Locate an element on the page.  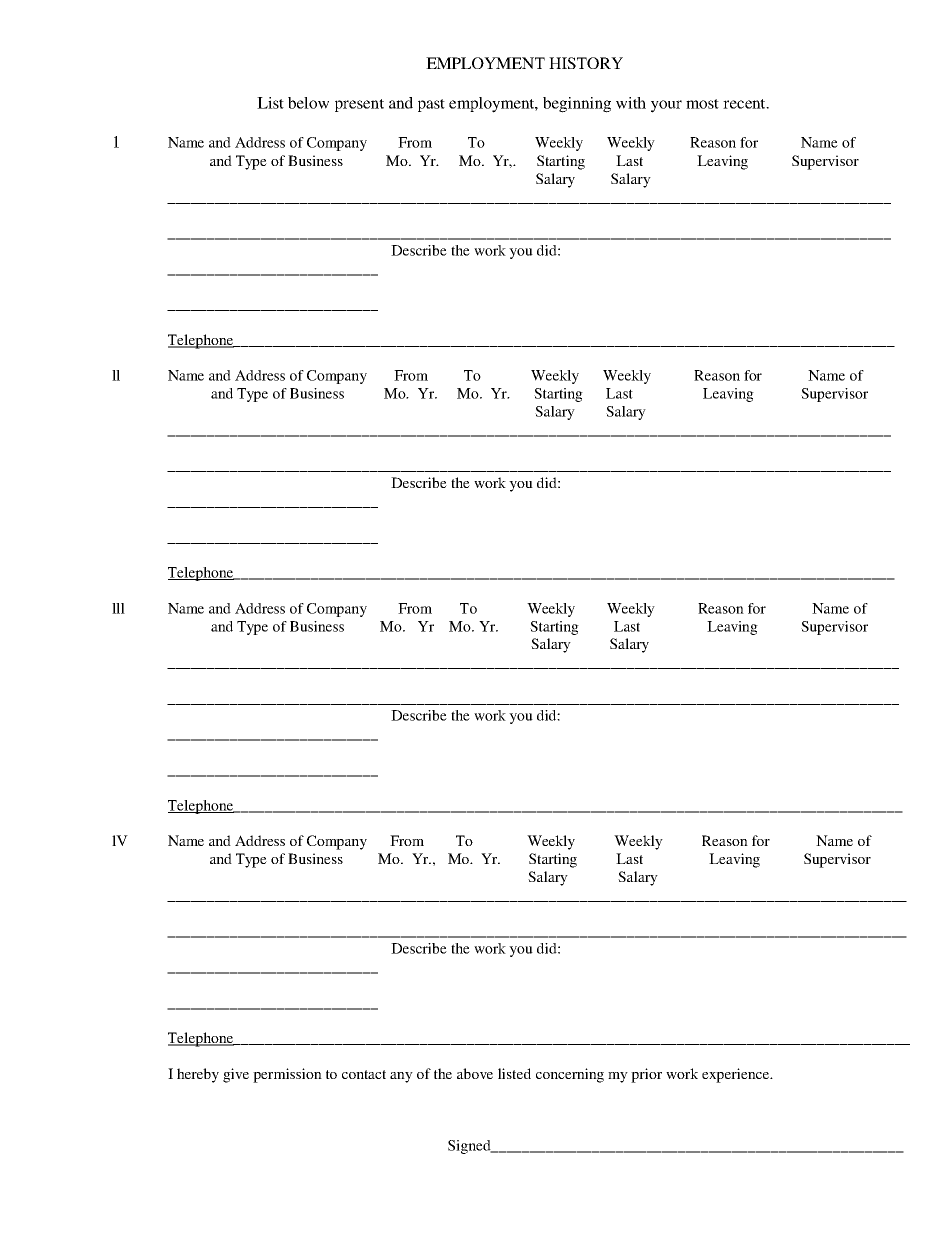
your is located at coordinates (666, 106).
